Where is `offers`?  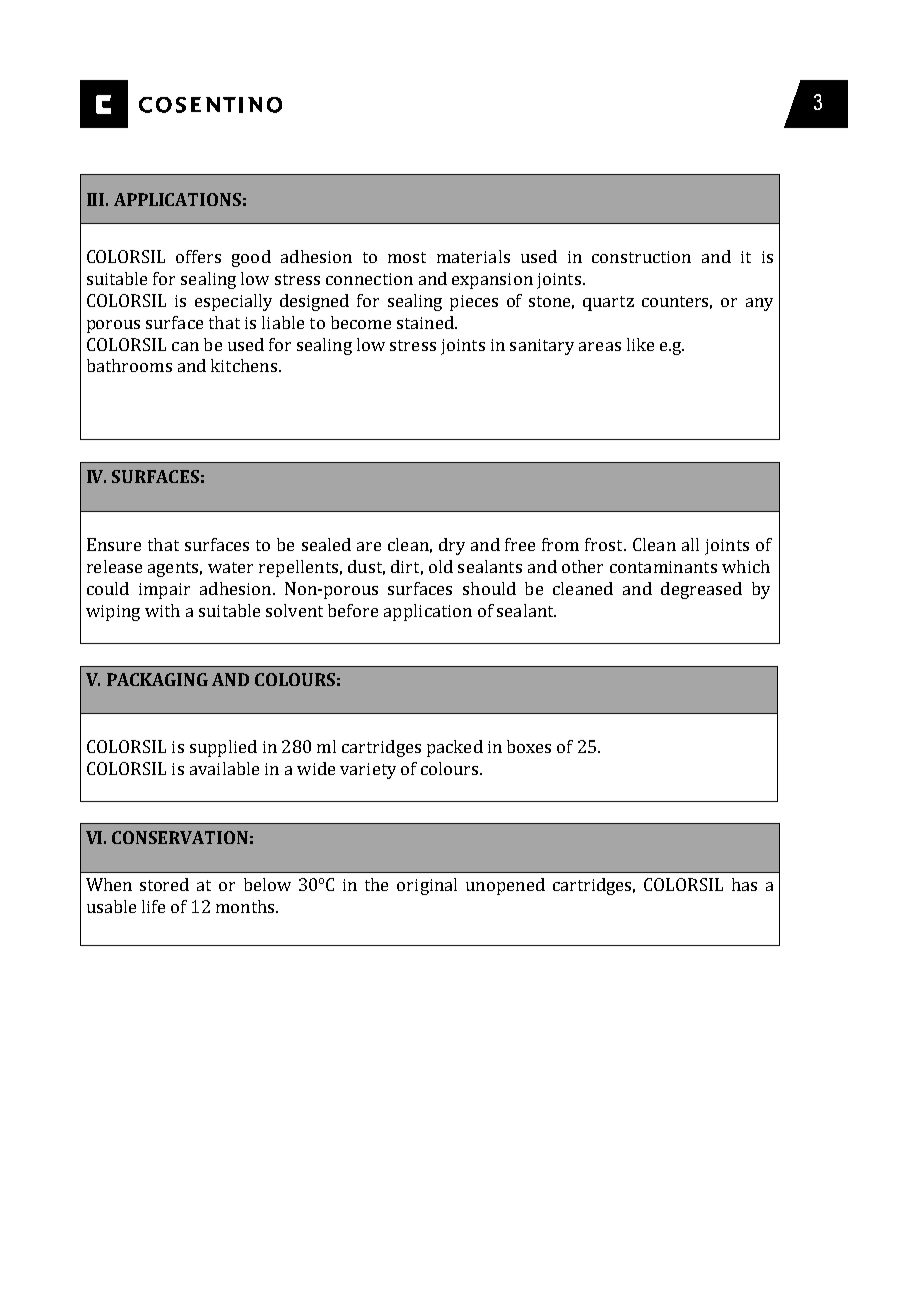 offers is located at coordinates (198, 256).
